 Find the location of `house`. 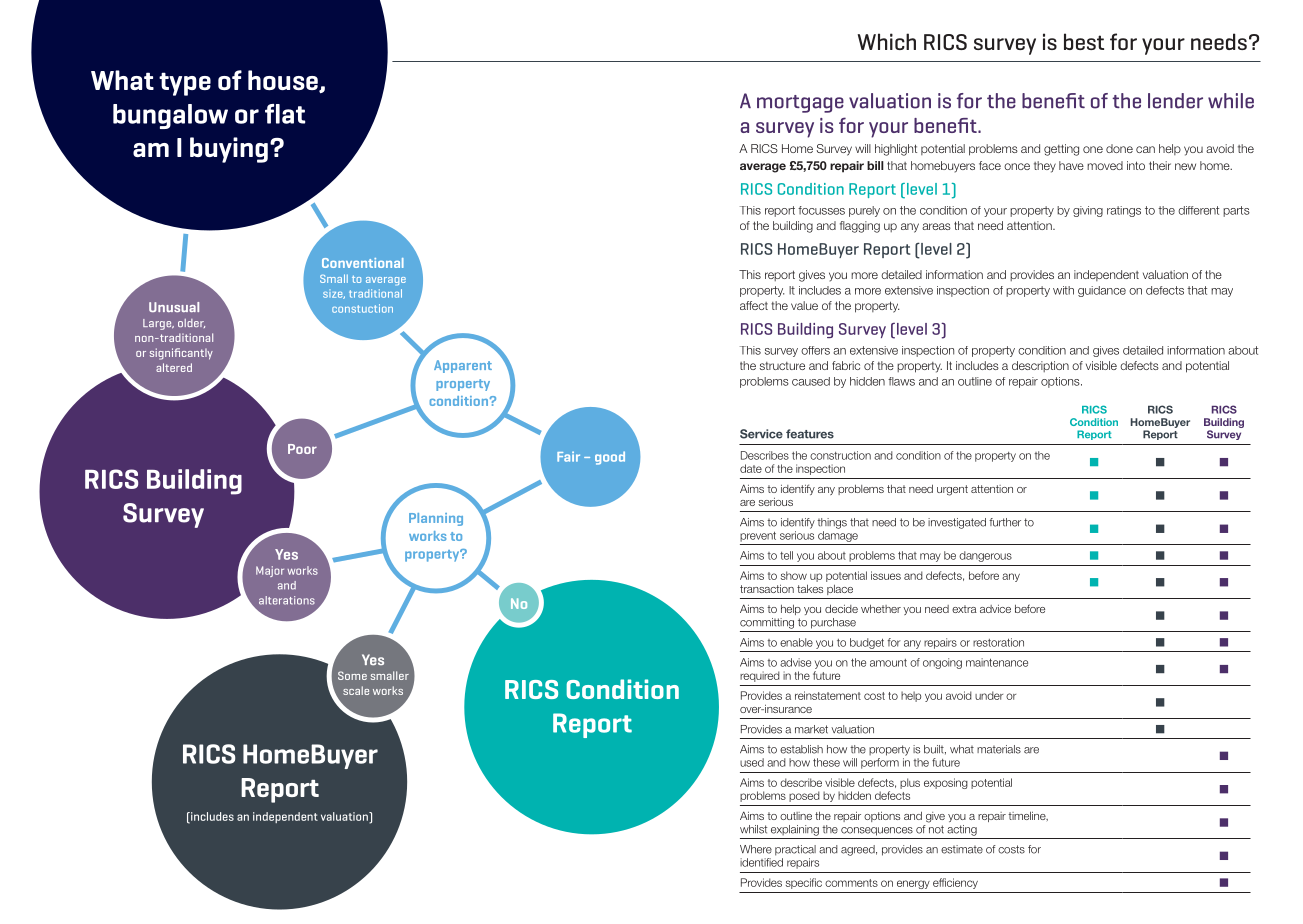

house is located at coordinates (284, 81).
